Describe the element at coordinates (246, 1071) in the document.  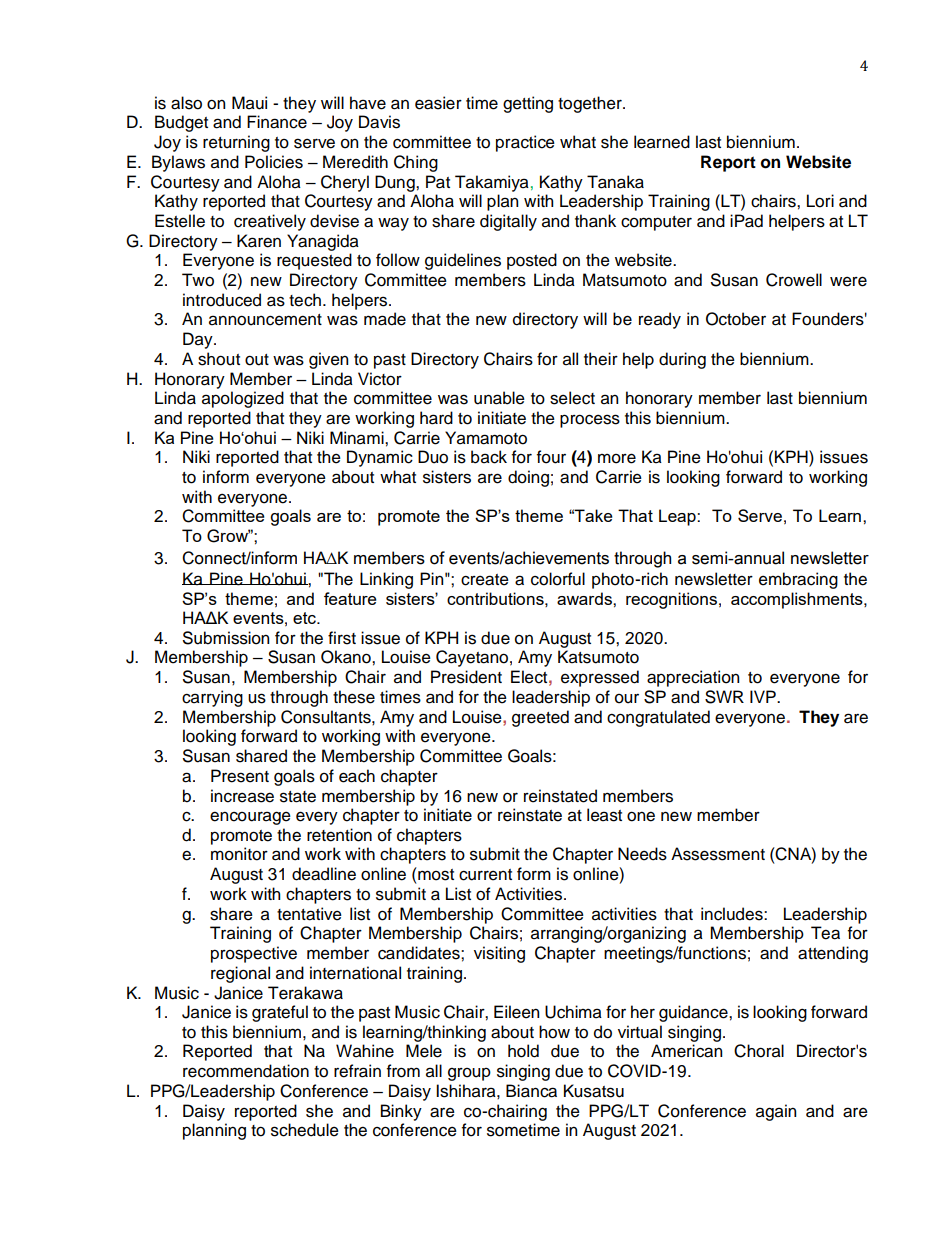
I see `recommendation` at that location.
